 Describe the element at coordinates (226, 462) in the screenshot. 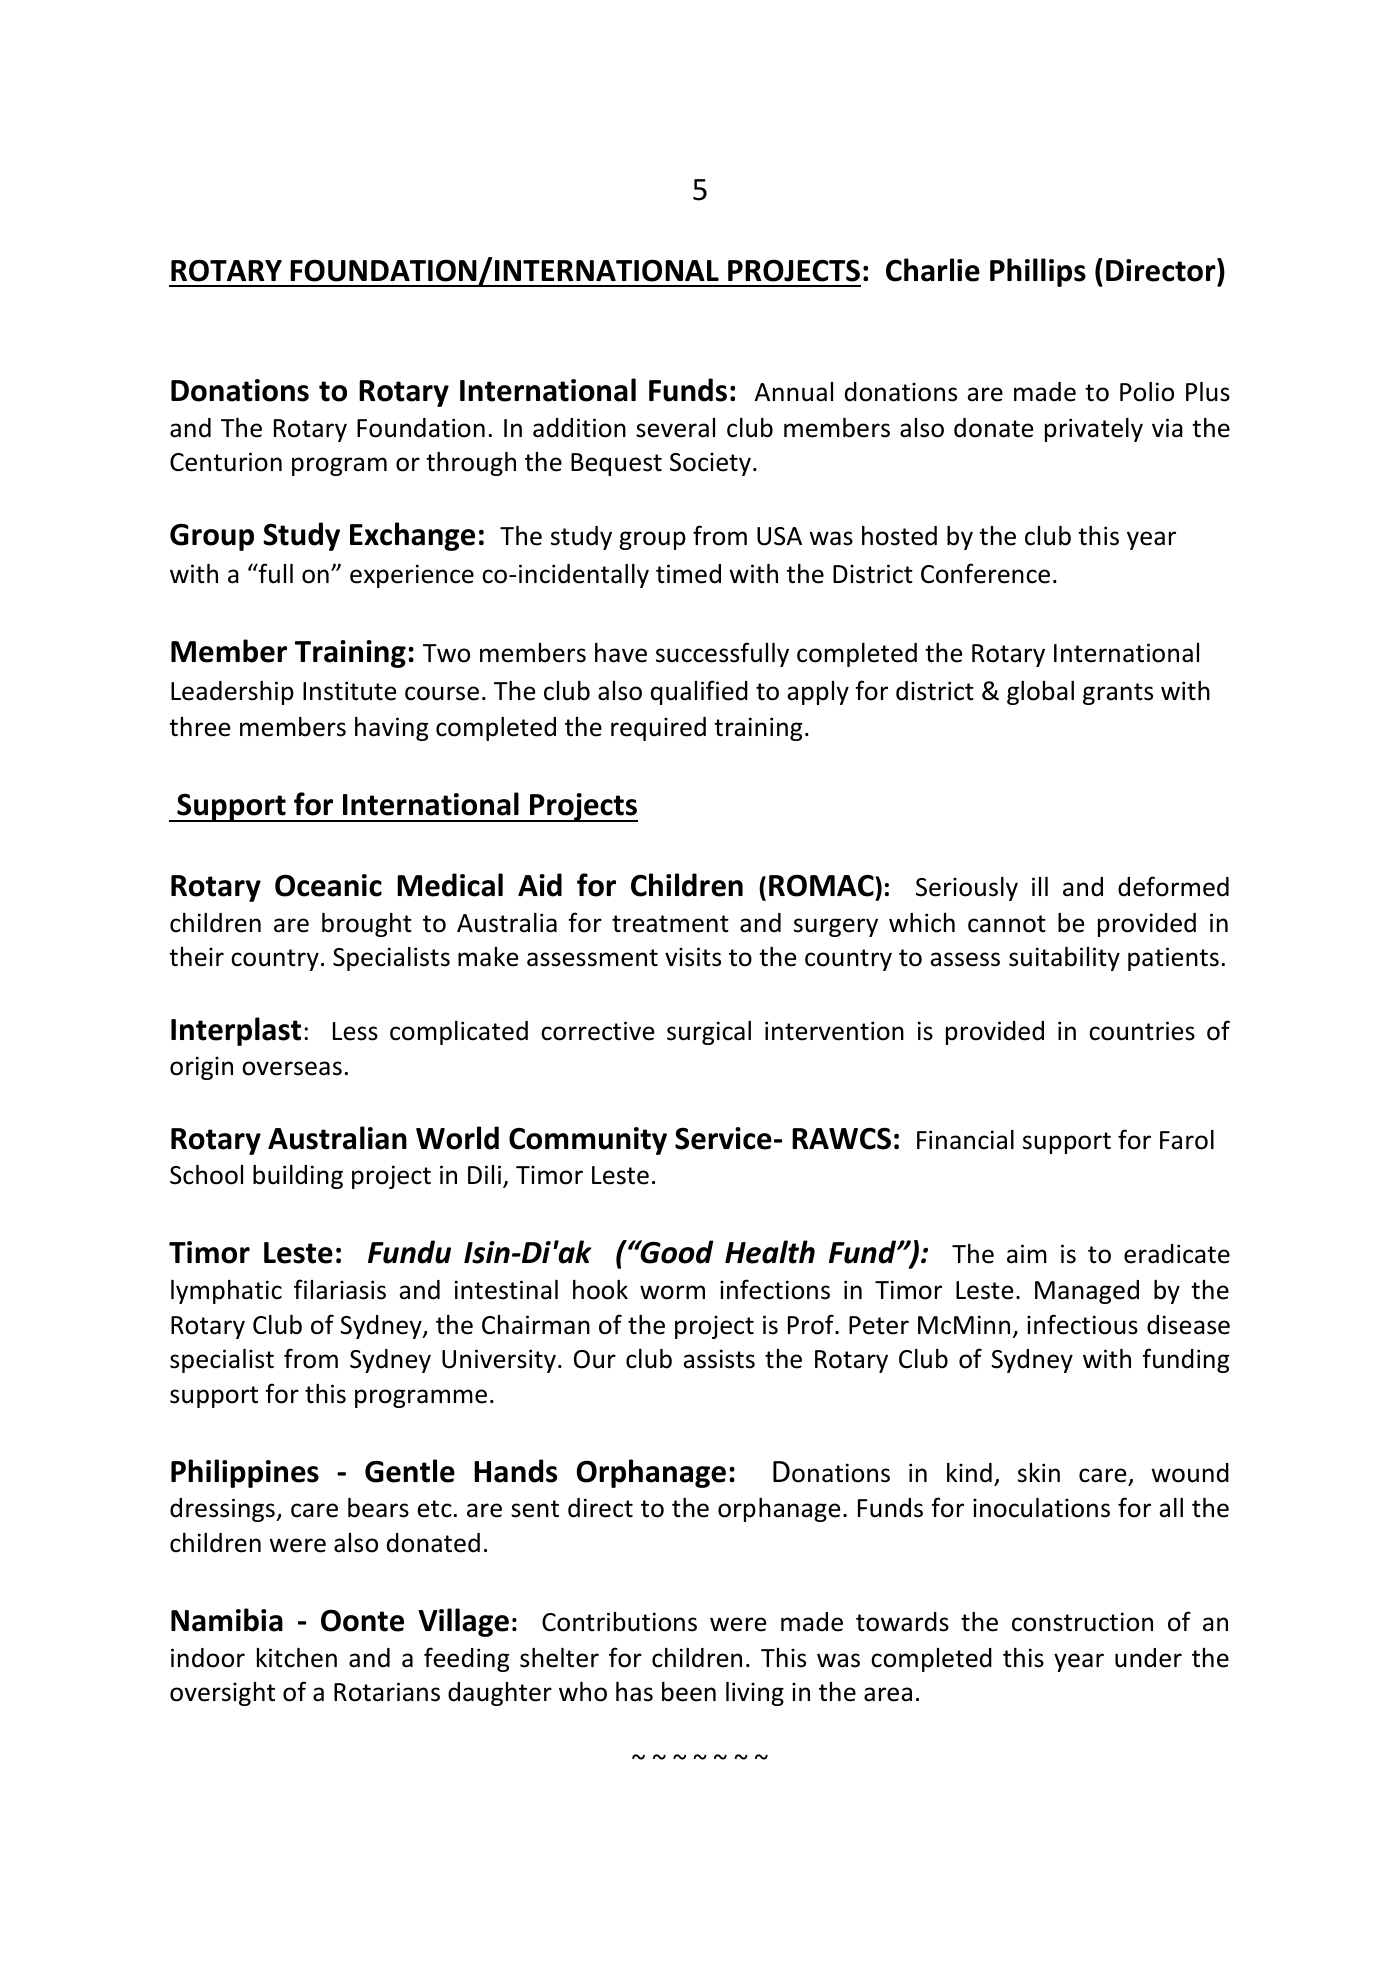

I see `Centurion` at that location.
